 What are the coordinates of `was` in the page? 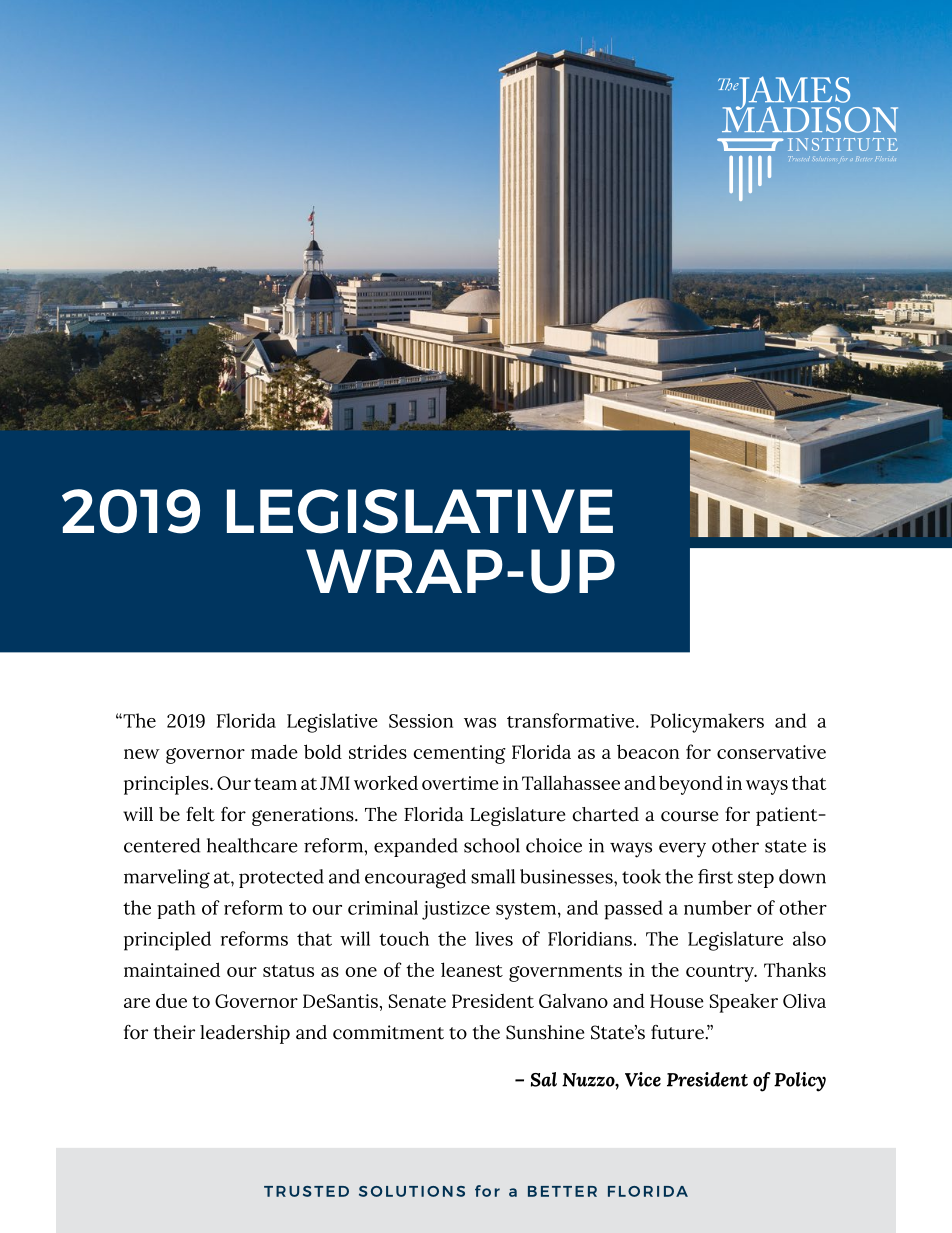 It's located at (480, 723).
